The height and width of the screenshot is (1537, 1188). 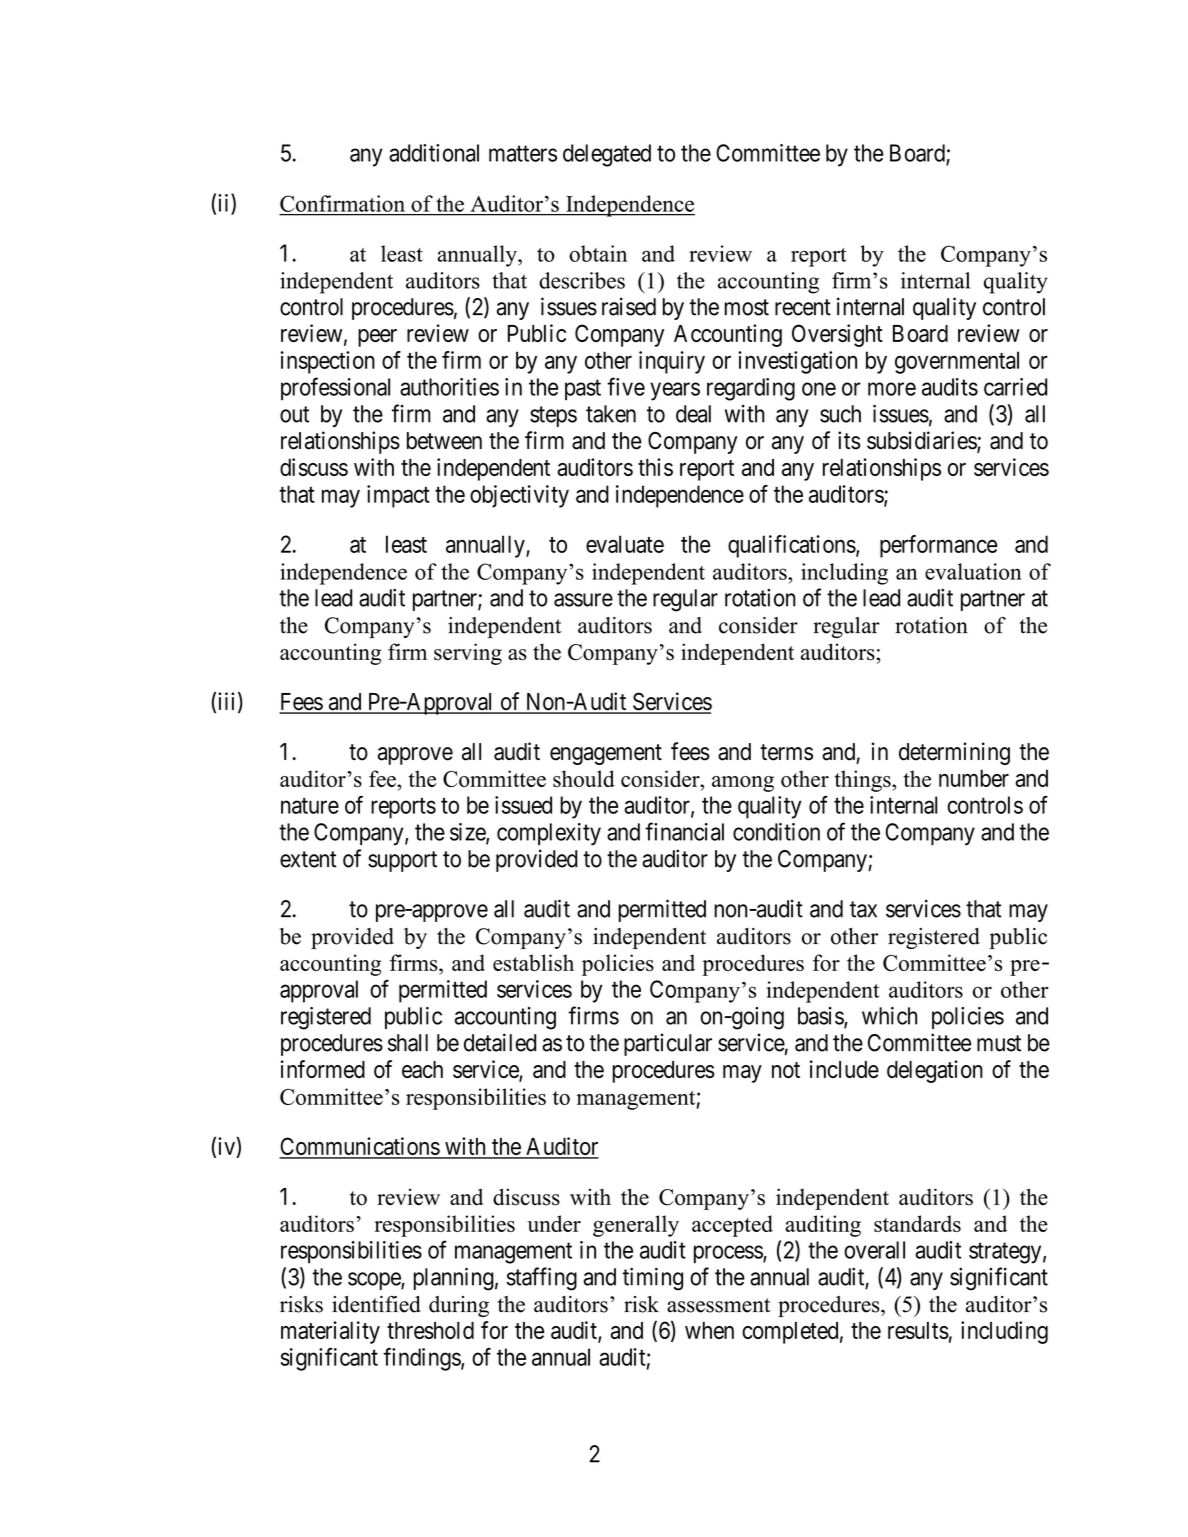 What do you see at coordinates (606, 754) in the screenshot?
I see `engagement` at bounding box center [606, 754].
